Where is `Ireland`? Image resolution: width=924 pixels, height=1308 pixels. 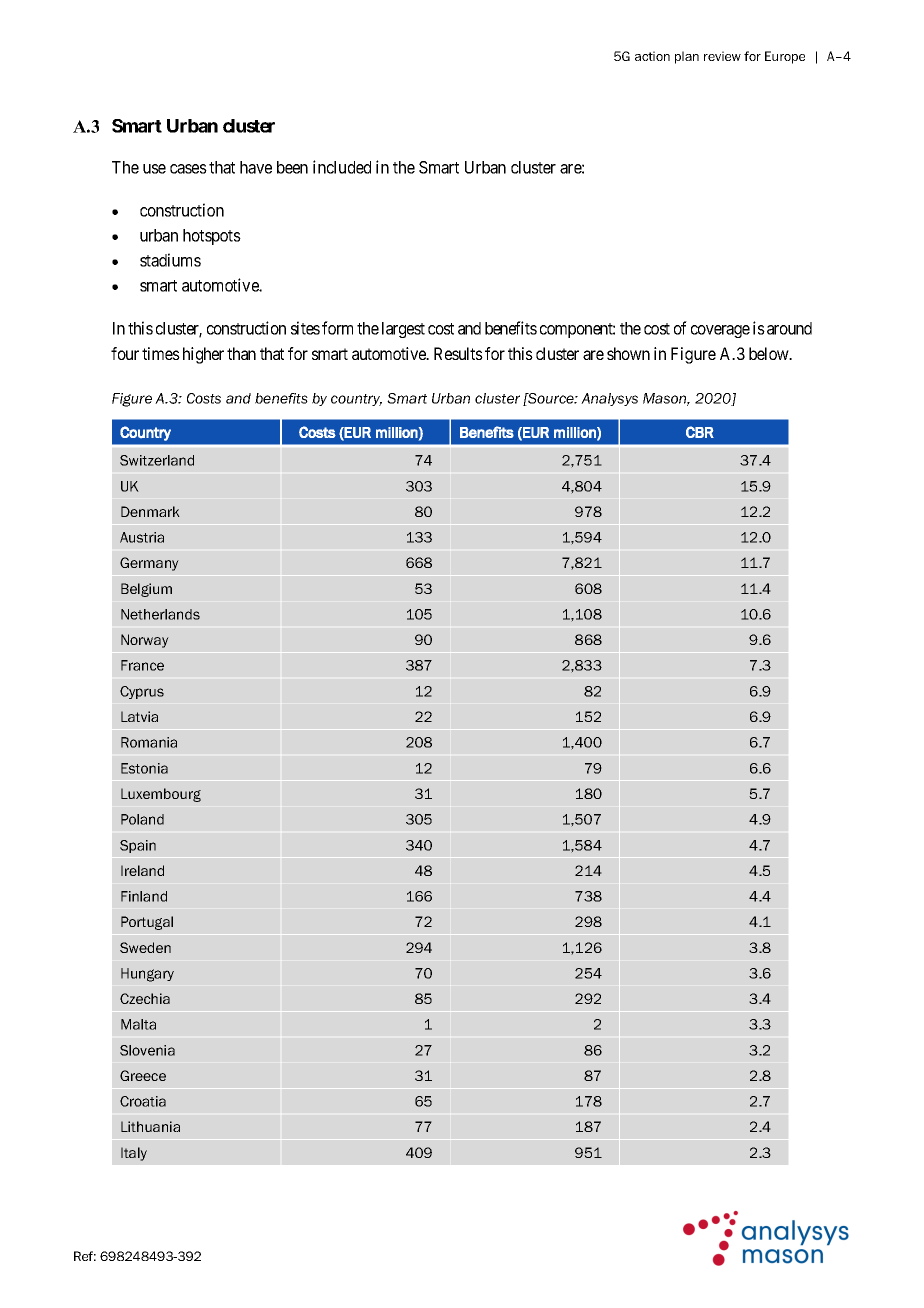
Ireland is located at coordinates (142, 870).
